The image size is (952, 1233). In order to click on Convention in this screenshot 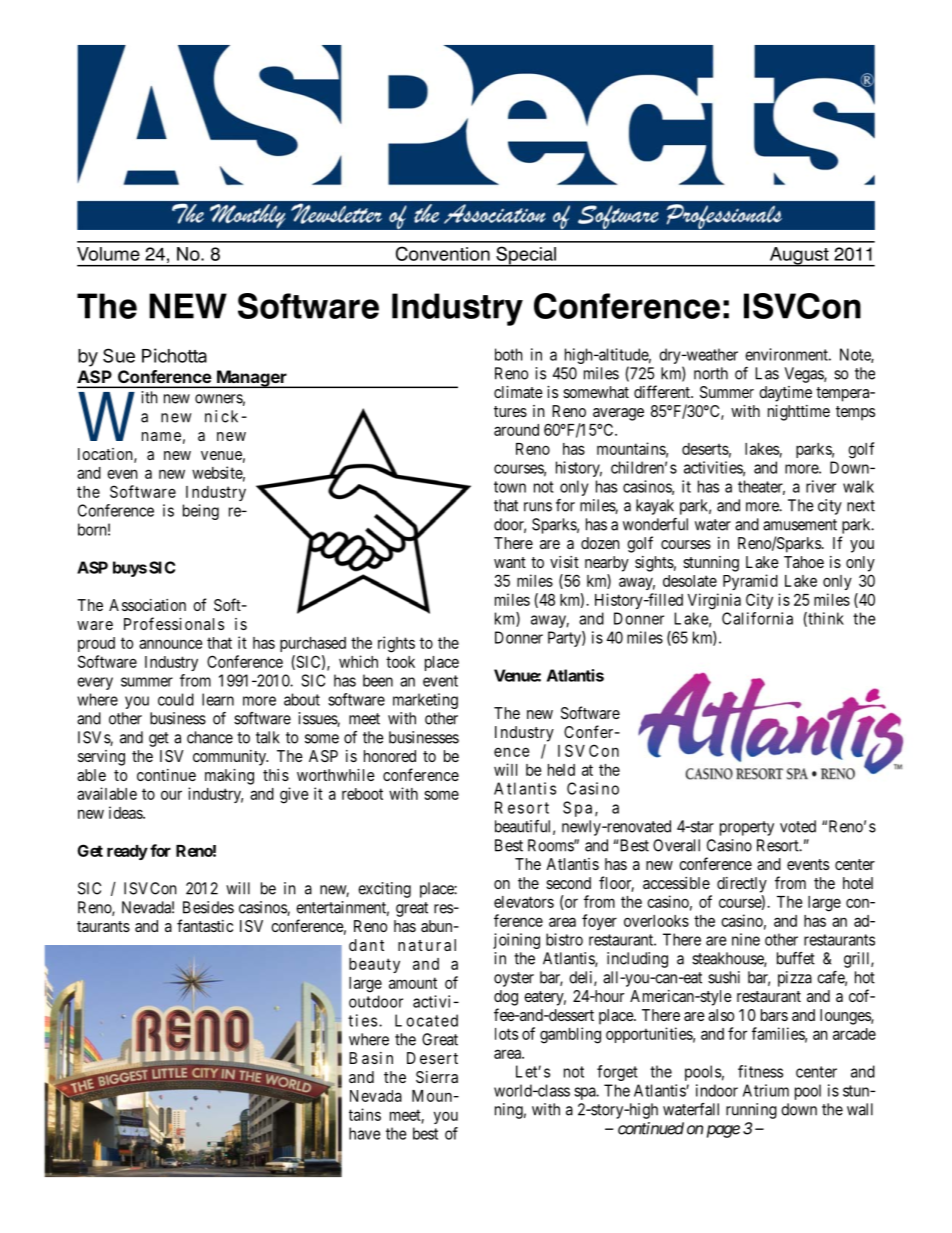, I will do `click(443, 253)`.
